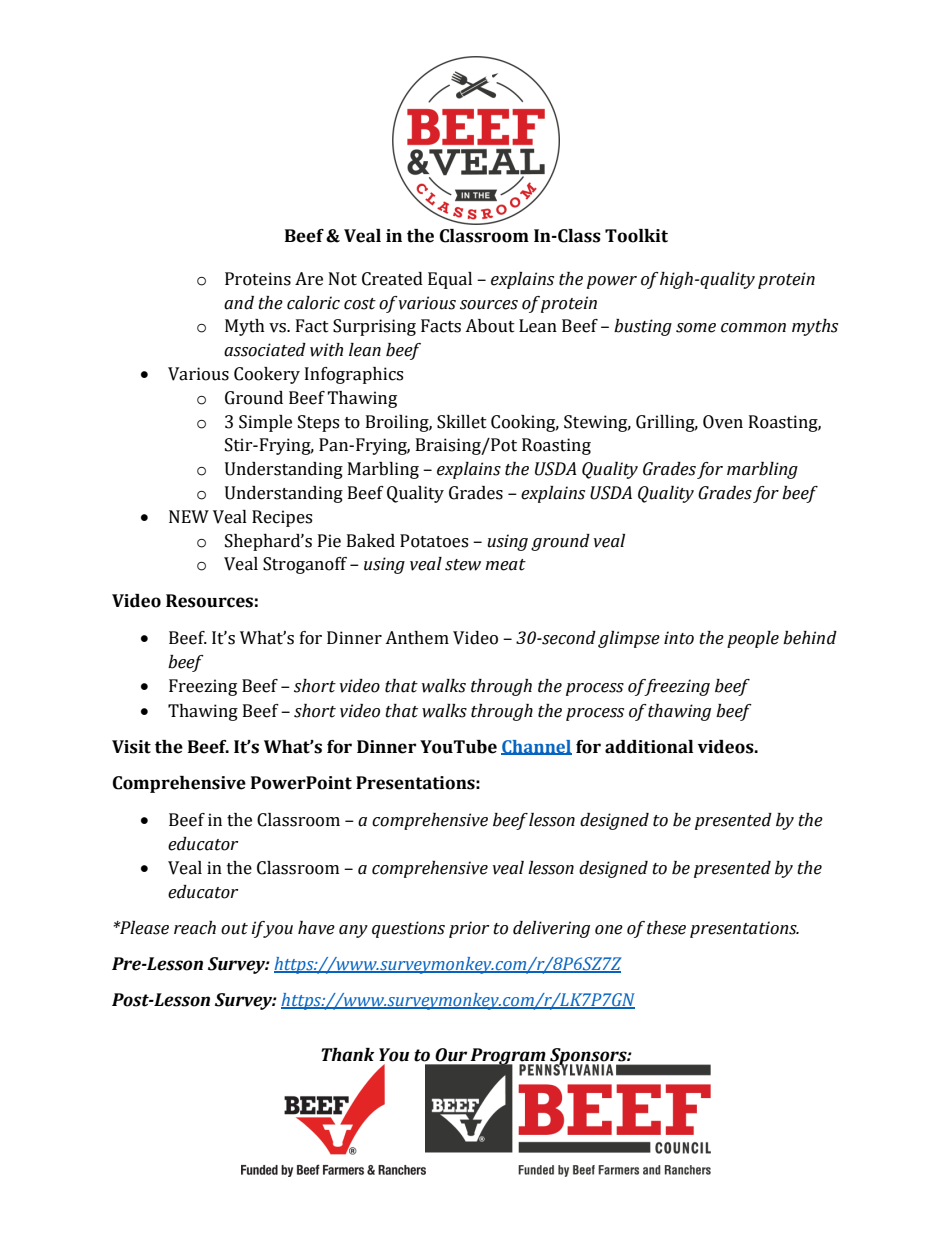 This screenshot has width=952, height=1233. I want to click on Anthem, so click(417, 638).
